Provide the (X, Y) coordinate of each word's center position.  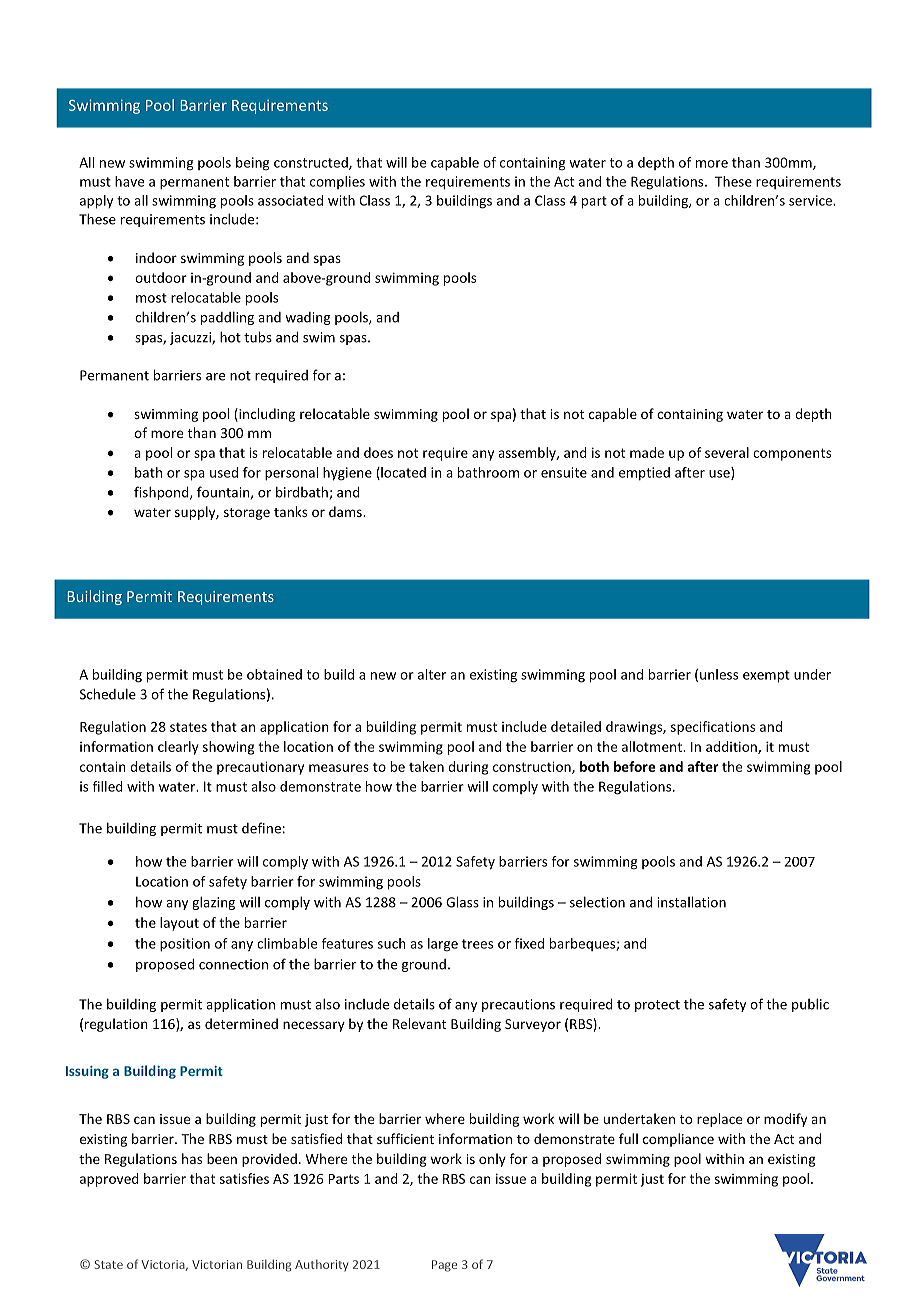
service (811, 200)
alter (432, 674)
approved (109, 1180)
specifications (713, 728)
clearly (178, 748)
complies (337, 182)
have (129, 181)
